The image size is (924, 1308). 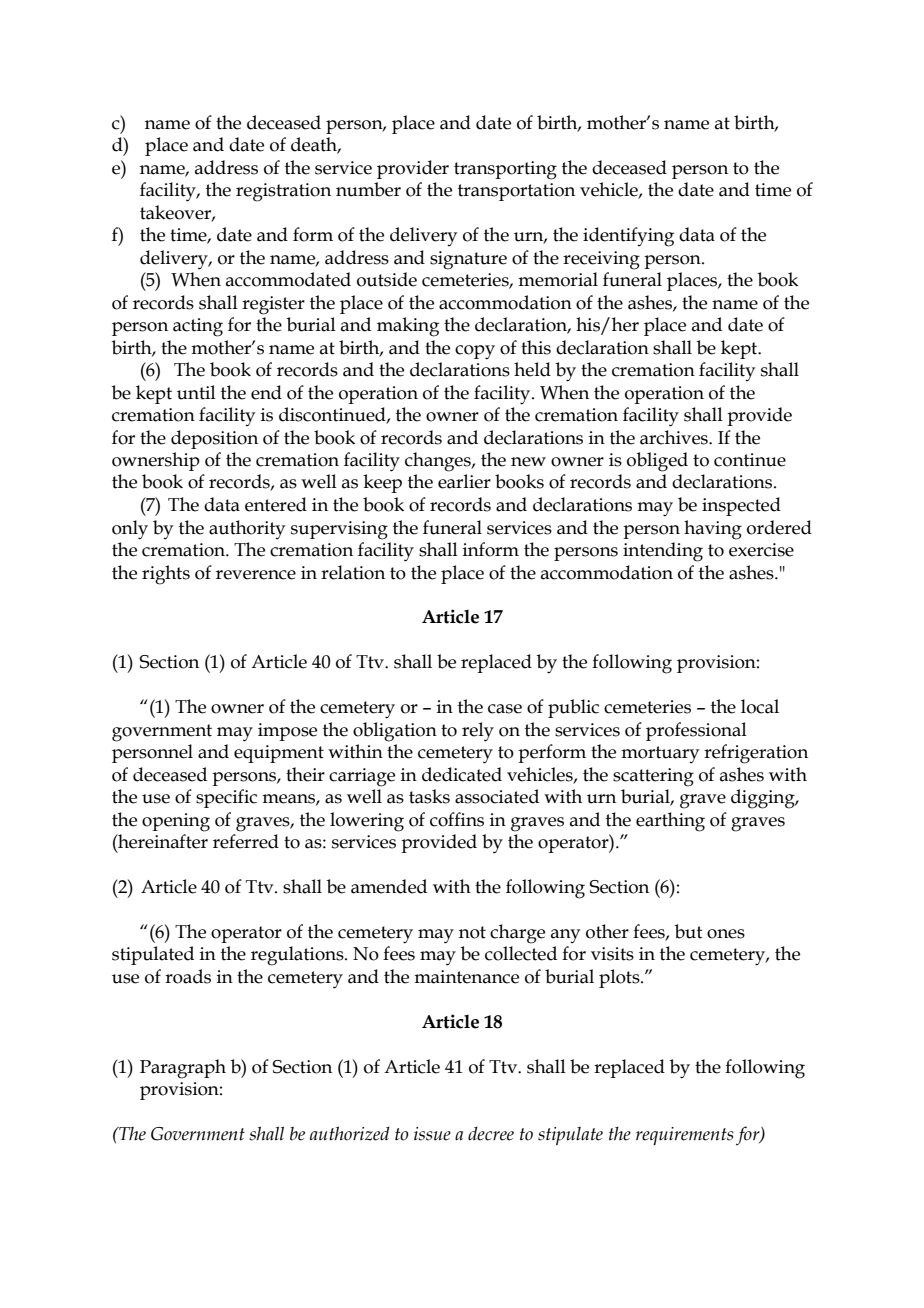 I want to click on identifying, so click(x=628, y=237).
